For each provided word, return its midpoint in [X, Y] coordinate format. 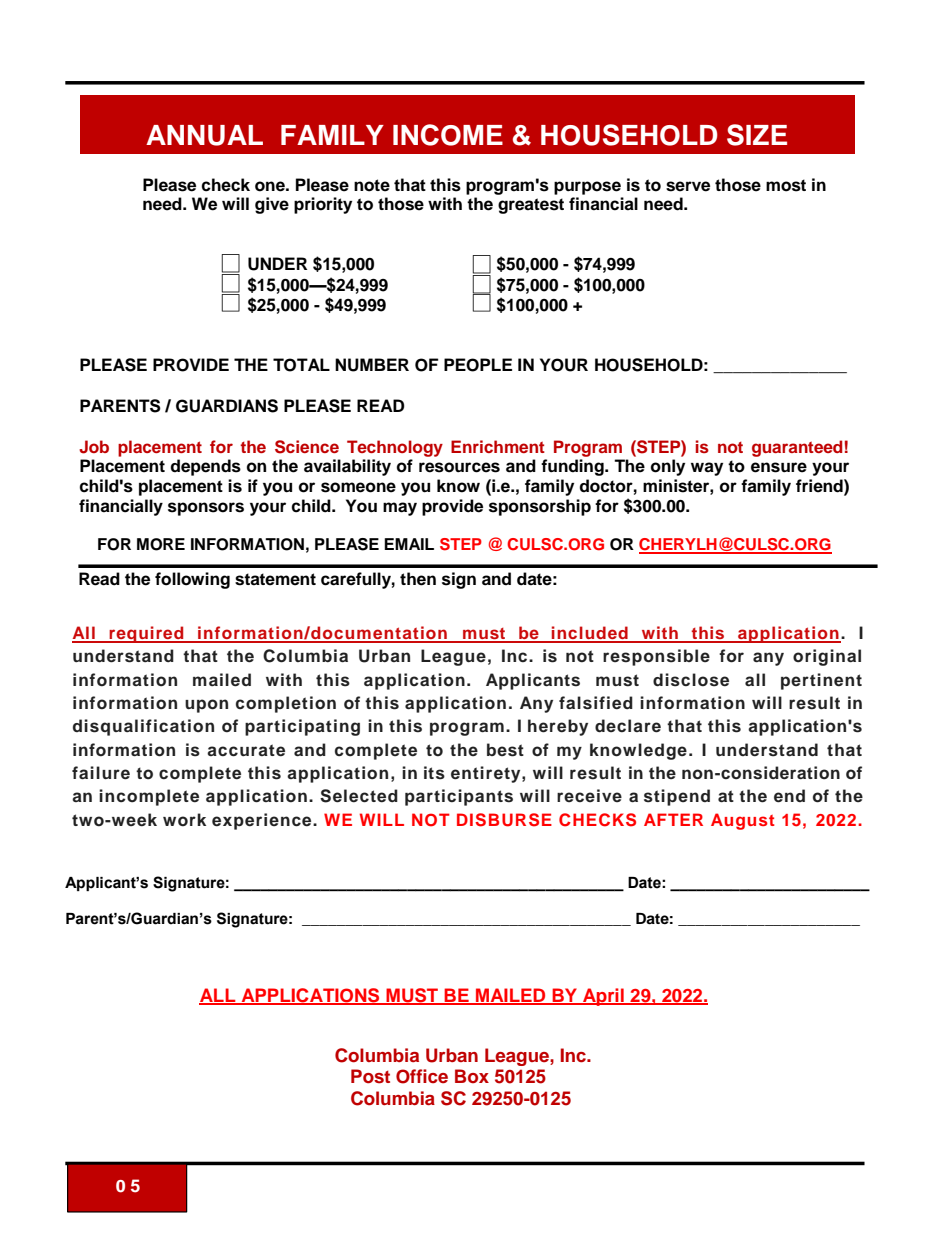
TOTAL [301, 365]
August [743, 821]
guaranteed [797, 448]
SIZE [757, 135]
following [192, 580]
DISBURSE [504, 820]
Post [370, 1076]
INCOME [448, 135]
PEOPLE [478, 365]
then [418, 579]
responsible [656, 657]
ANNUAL [204, 135]
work [184, 820]
